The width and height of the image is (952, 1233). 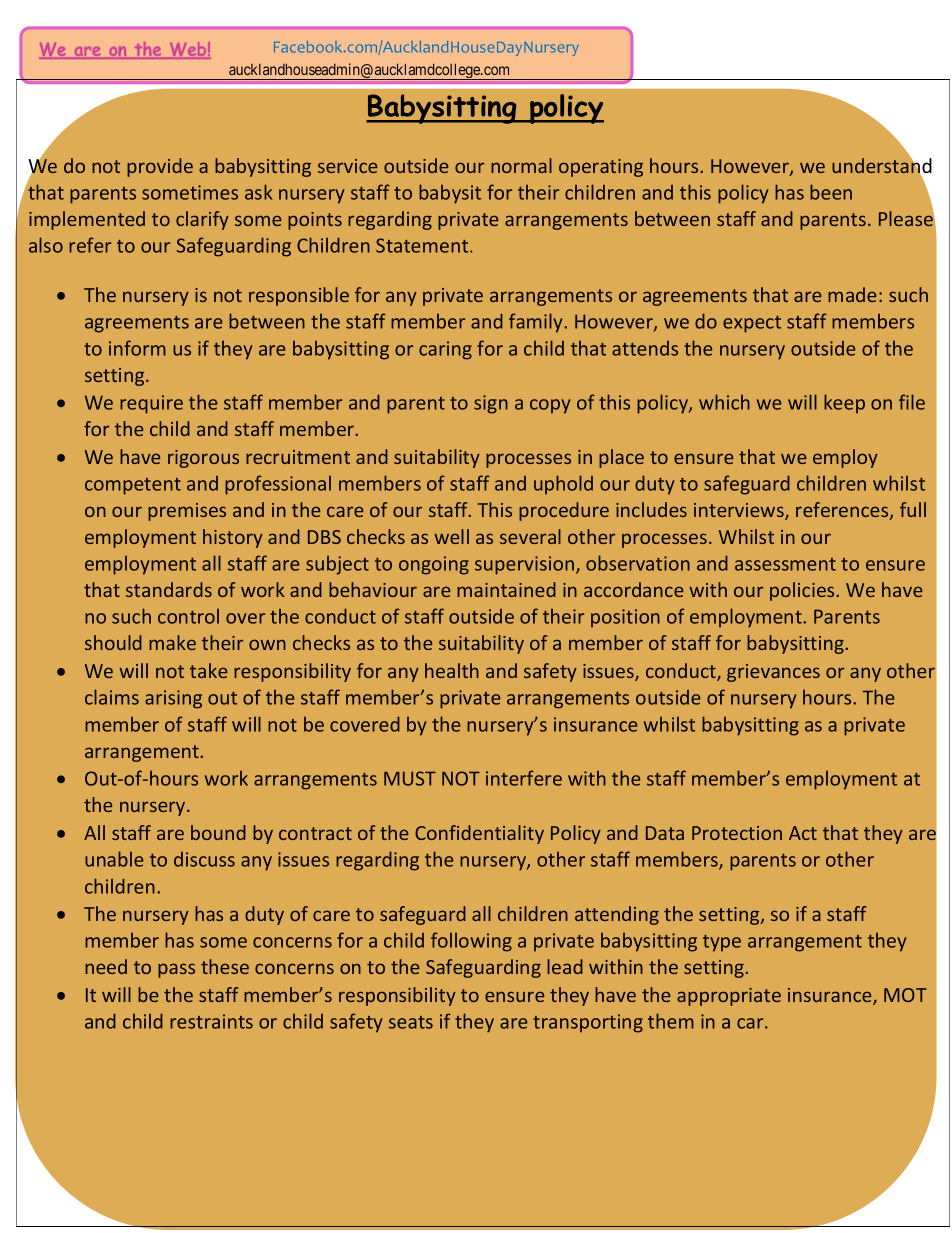 What do you see at coordinates (169, 589) in the image?
I see `standards` at bounding box center [169, 589].
